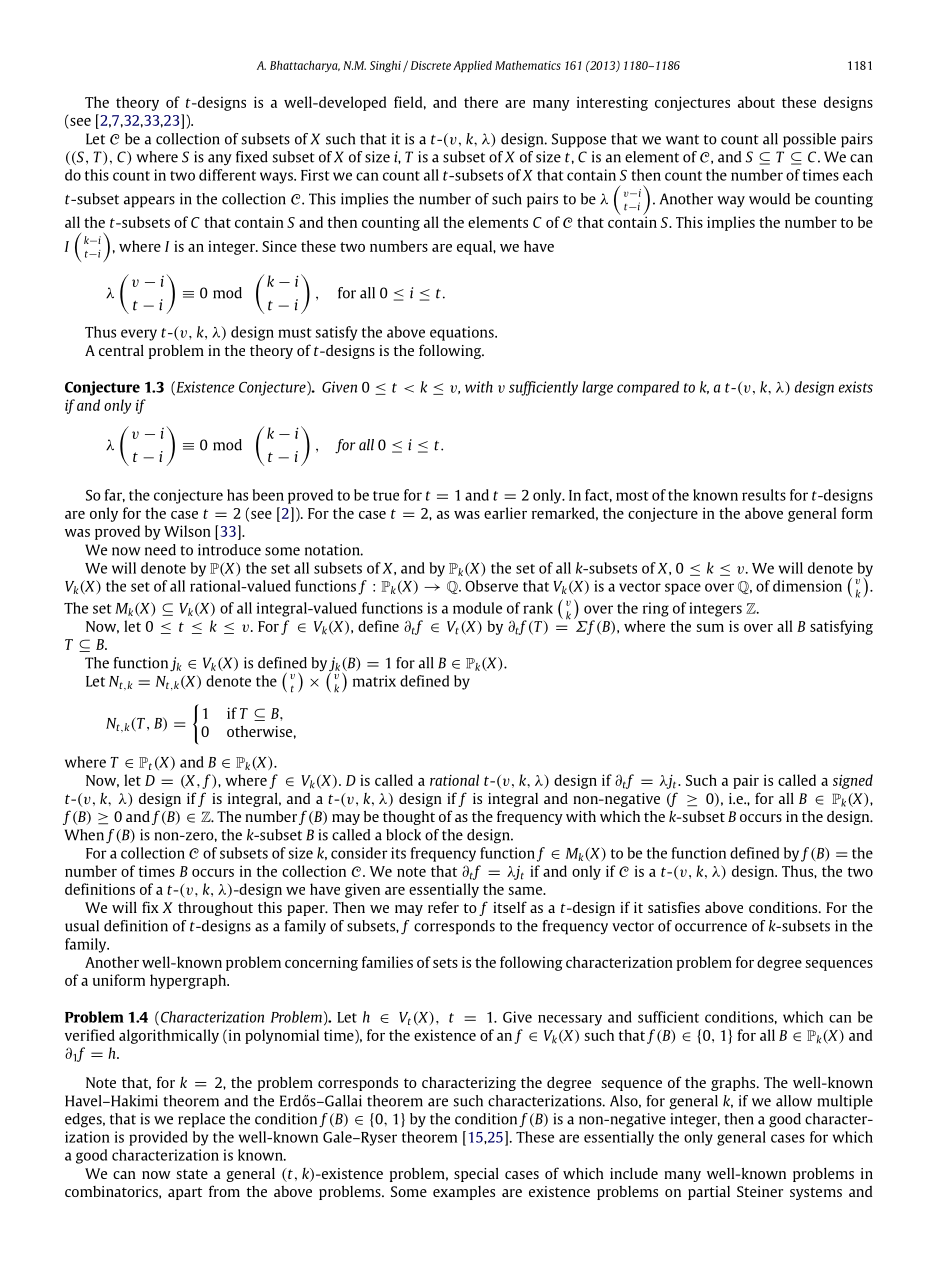  What do you see at coordinates (192, 1174) in the page?
I see `state` at bounding box center [192, 1174].
